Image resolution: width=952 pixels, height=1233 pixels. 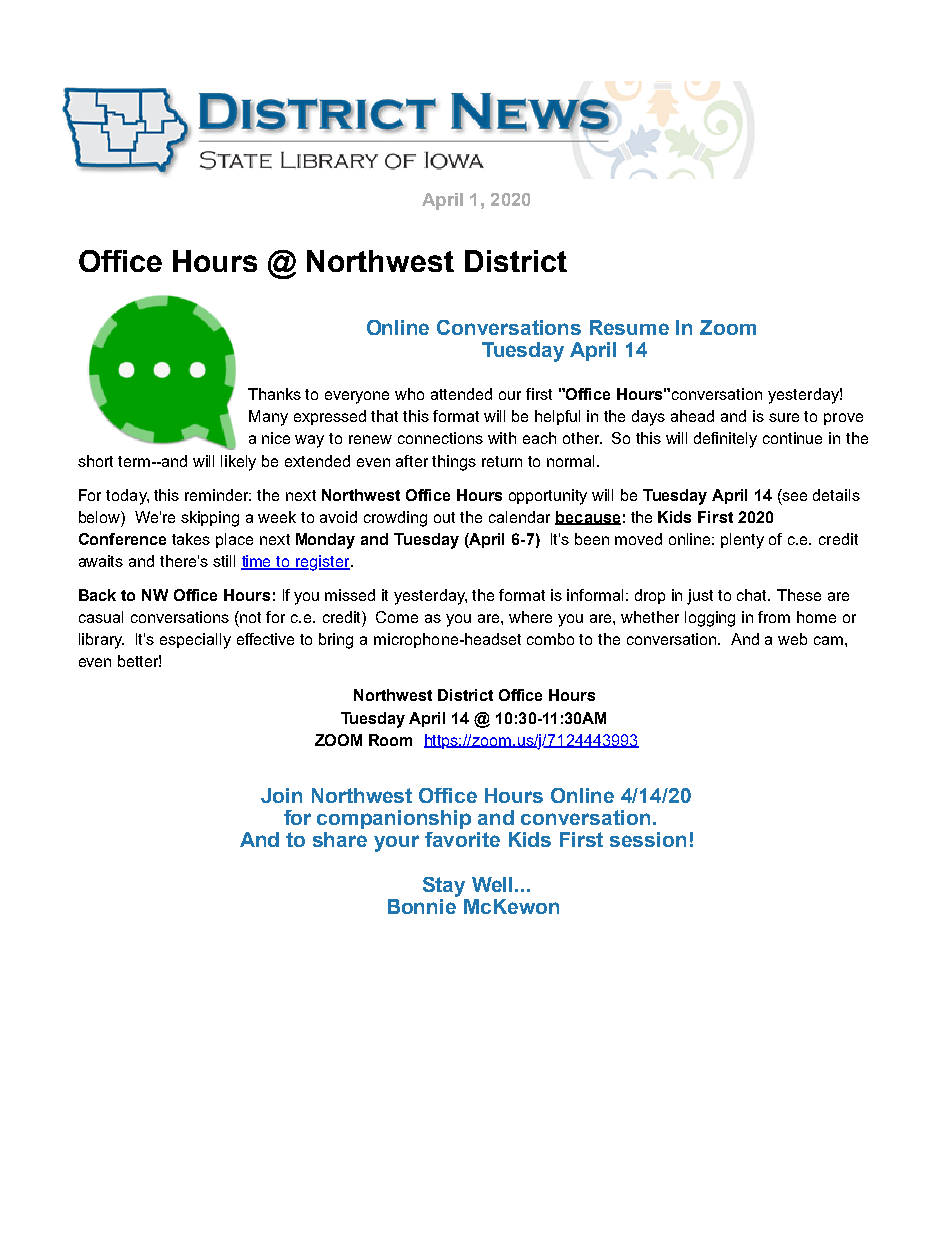 What do you see at coordinates (648, 839) in the screenshot?
I see `session` at bounding box center [648, 839].
